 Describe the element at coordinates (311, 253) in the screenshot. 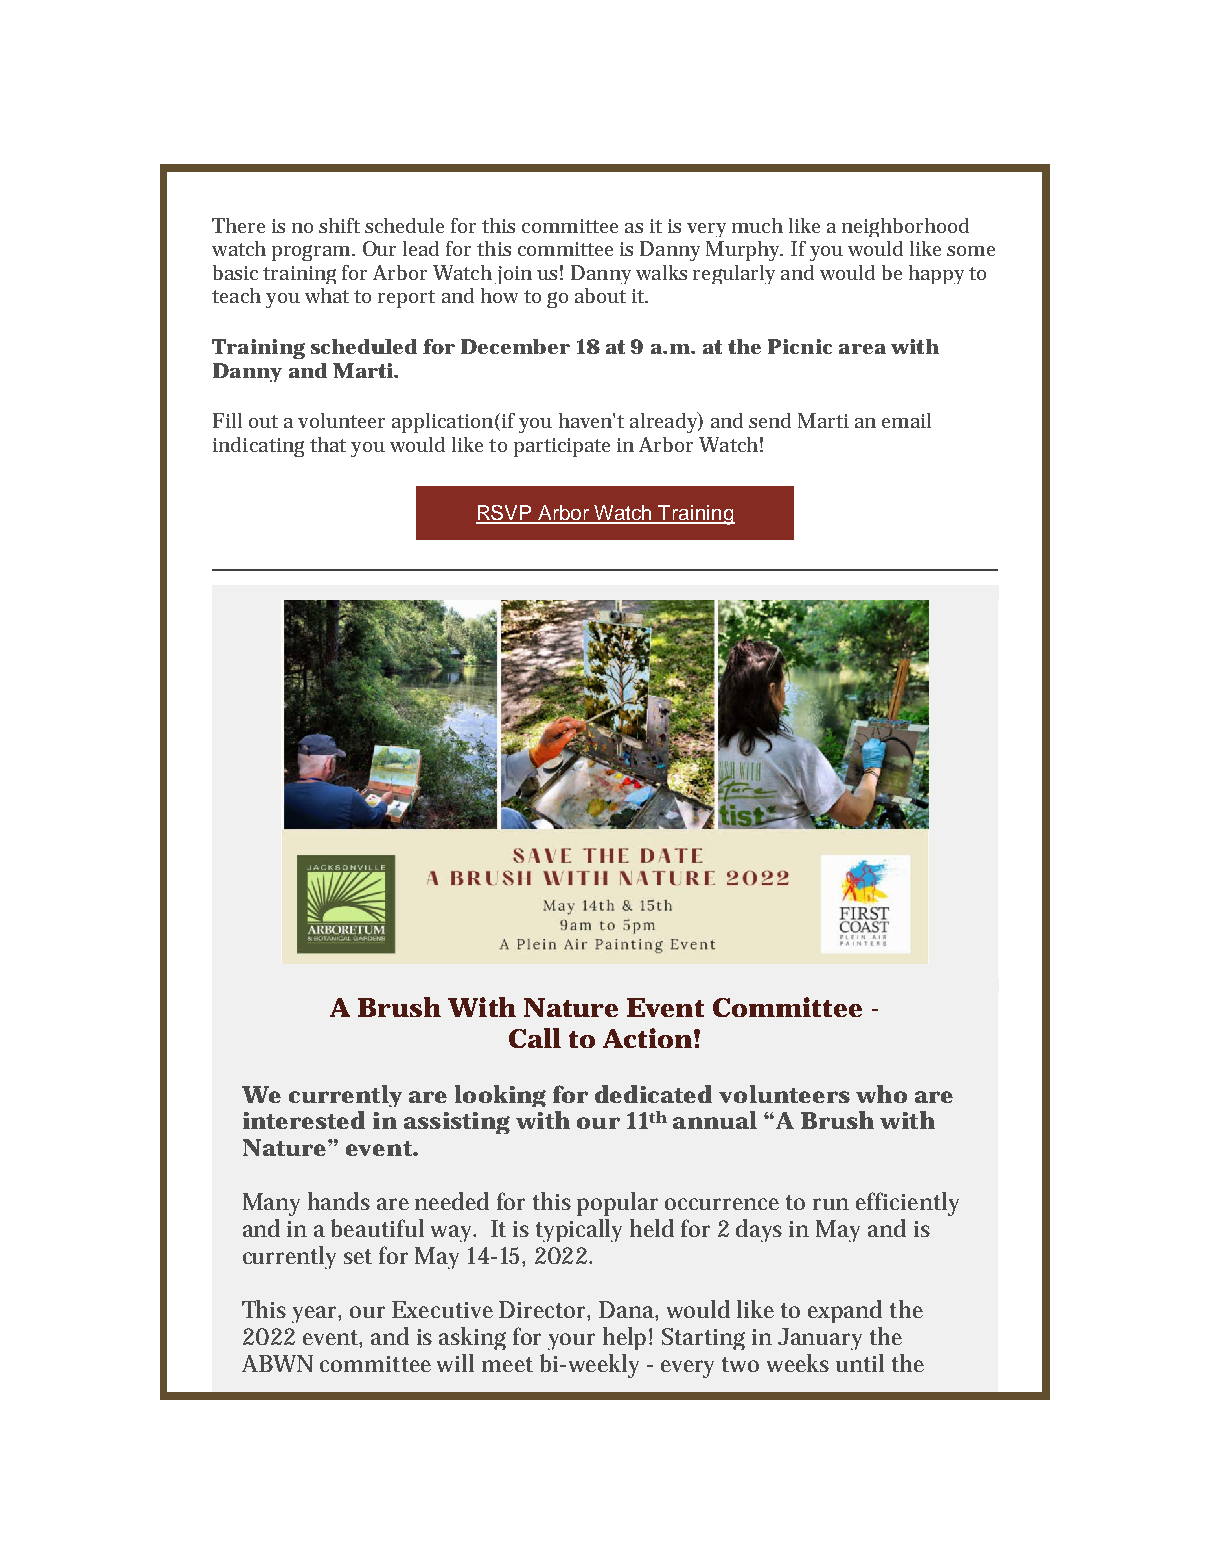

I see `program` at that location.
